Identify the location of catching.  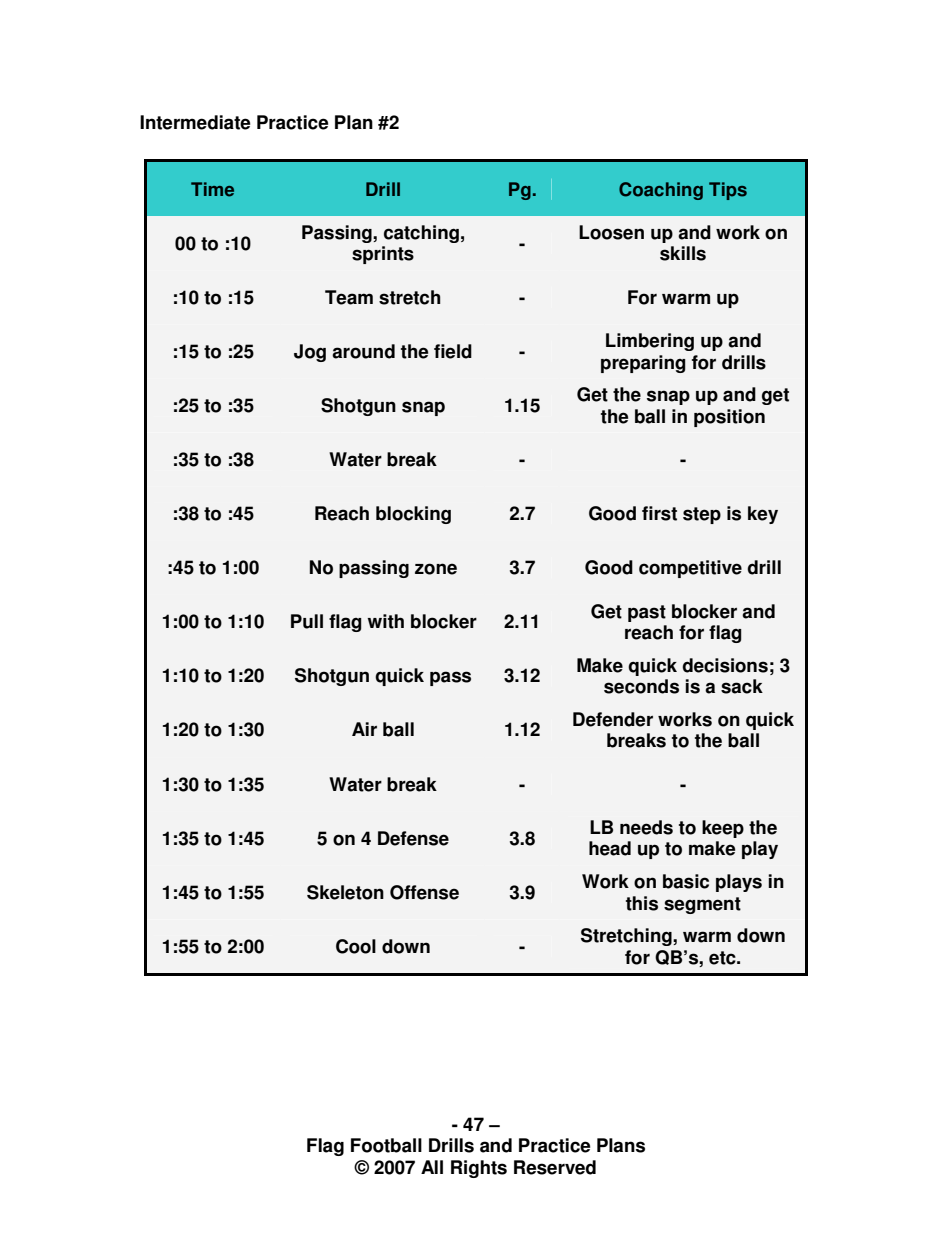
(421, 234).
